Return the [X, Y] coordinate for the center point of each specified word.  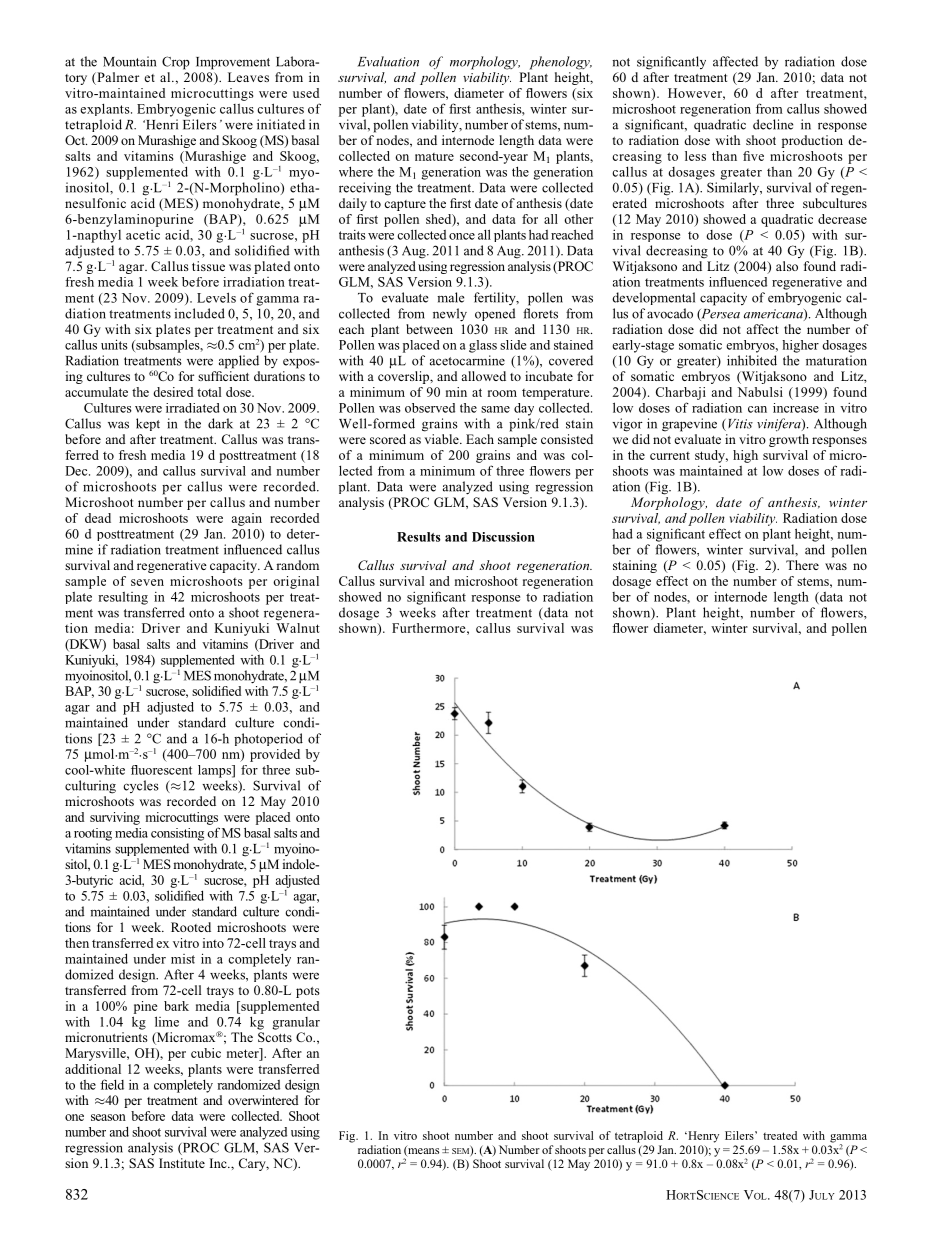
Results [419, 537]
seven [147, 582]
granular [296, 1023]
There [802, 565]
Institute [182, 1163]
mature [434, 157]
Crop [176, 63]
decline [773, 124]
